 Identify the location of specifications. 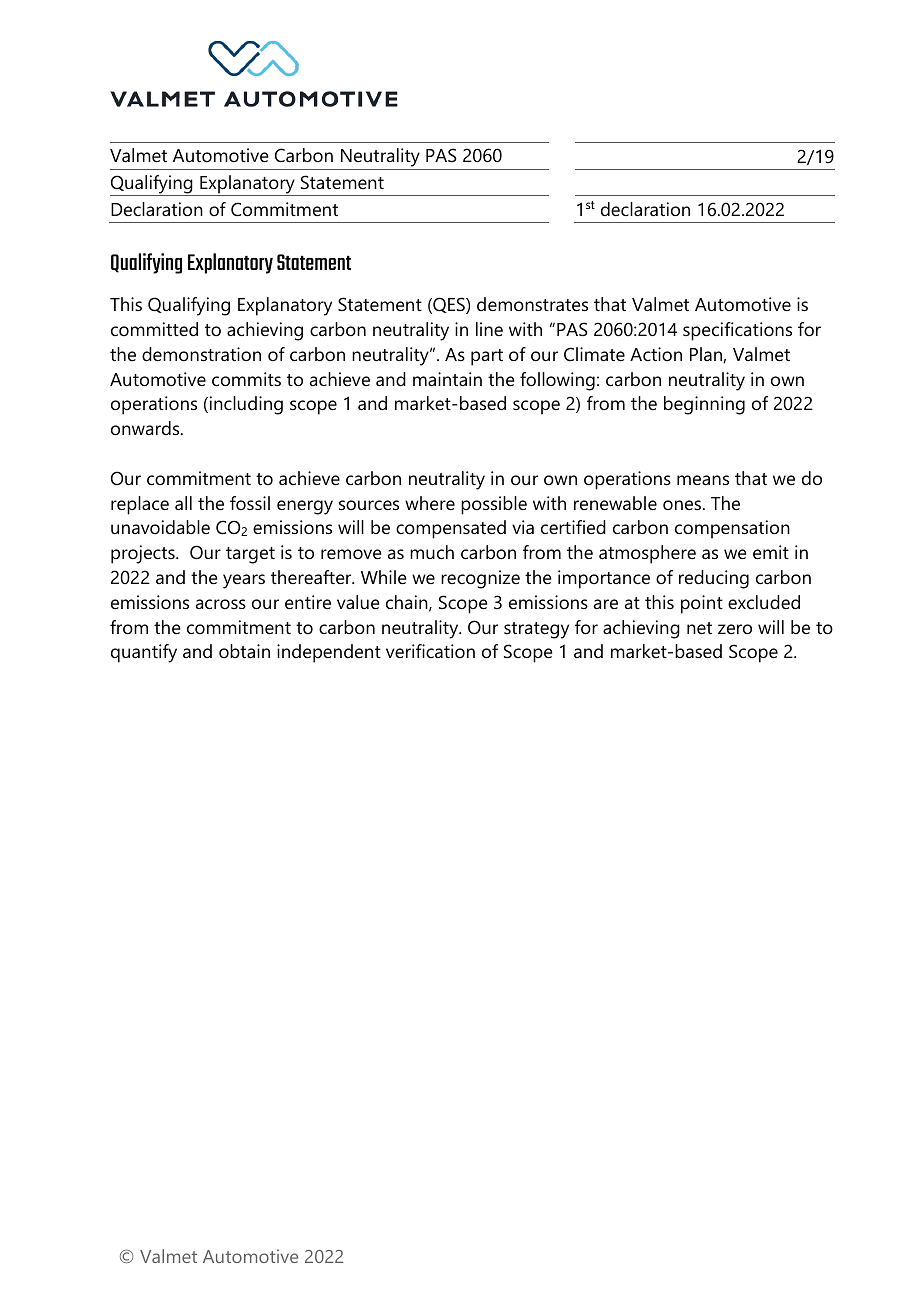
(737, 331).
